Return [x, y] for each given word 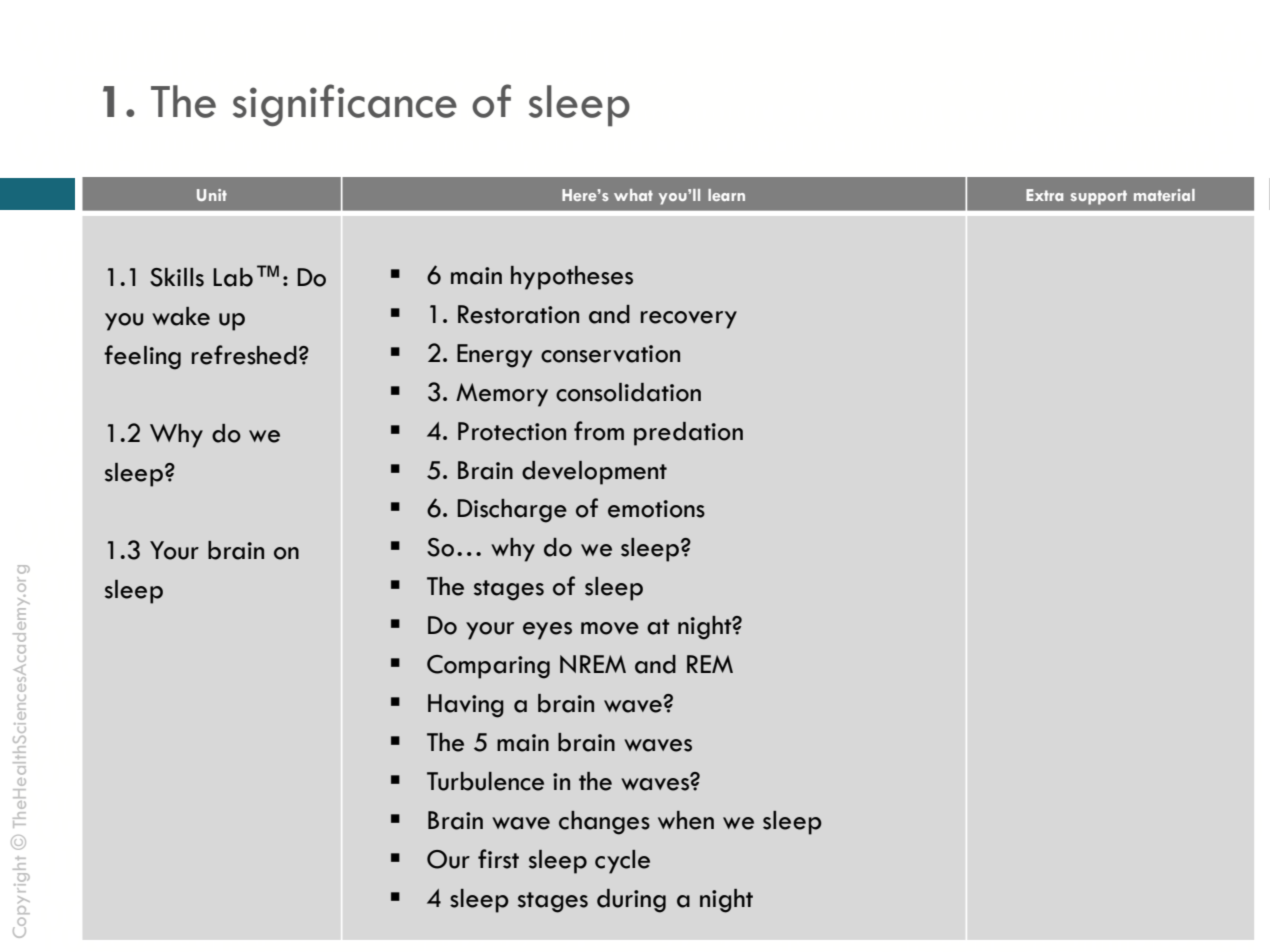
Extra [1044, 195]
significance [345, 105]
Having [466, 706]
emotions [656, 509]
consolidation [628, 392]
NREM [593, 664]
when [686, 820]
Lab [233, 277]
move [610, 628]
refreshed [244, 355]
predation [688, 434]
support [1099, 197]
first [498, 859]
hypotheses [572, 278]
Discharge [512, 511]
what [633, 195]
